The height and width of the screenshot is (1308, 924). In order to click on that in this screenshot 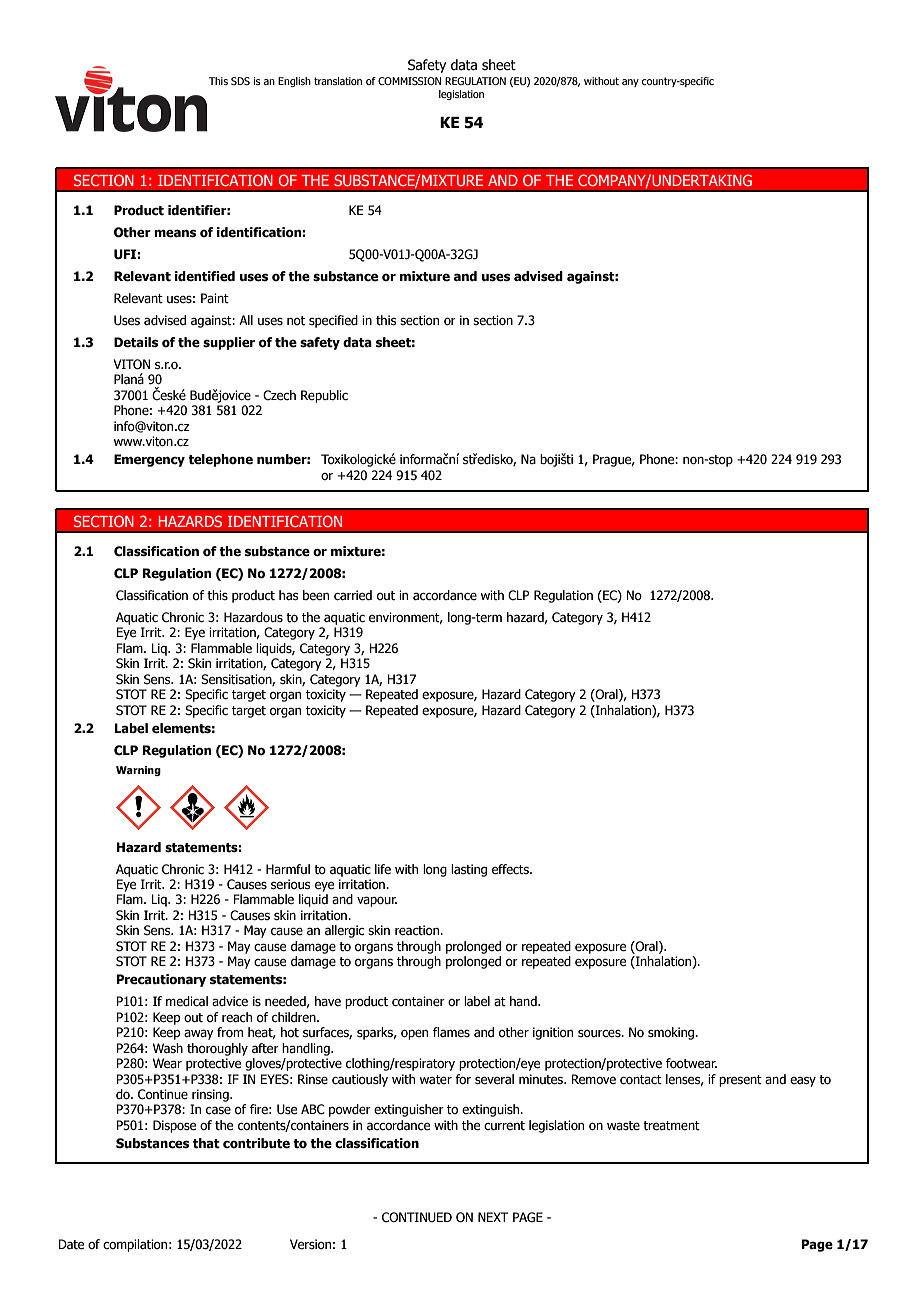, I will do `click(206, 1143)`.
